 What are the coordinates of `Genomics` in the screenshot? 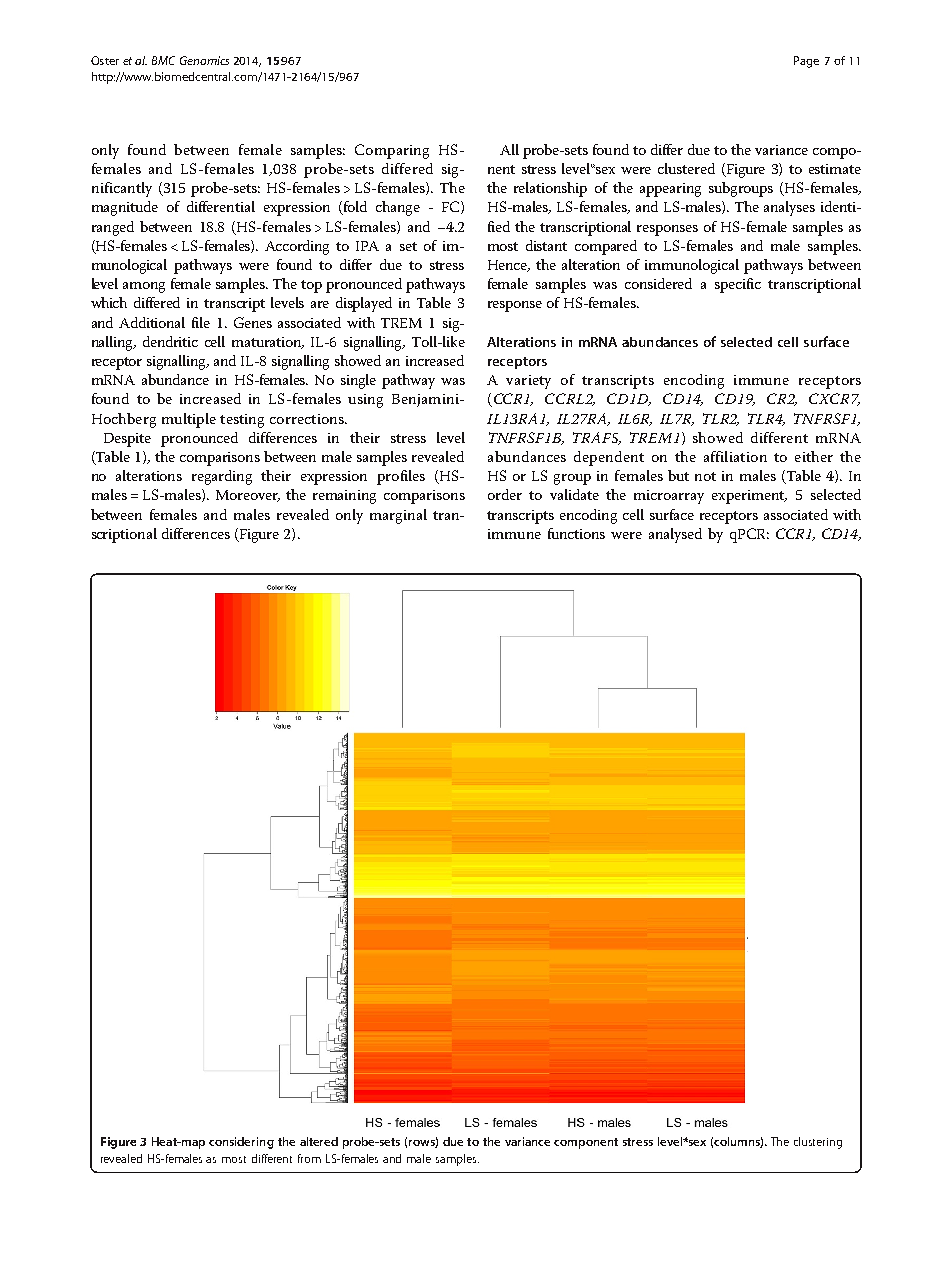 It's located at (204, 60).
